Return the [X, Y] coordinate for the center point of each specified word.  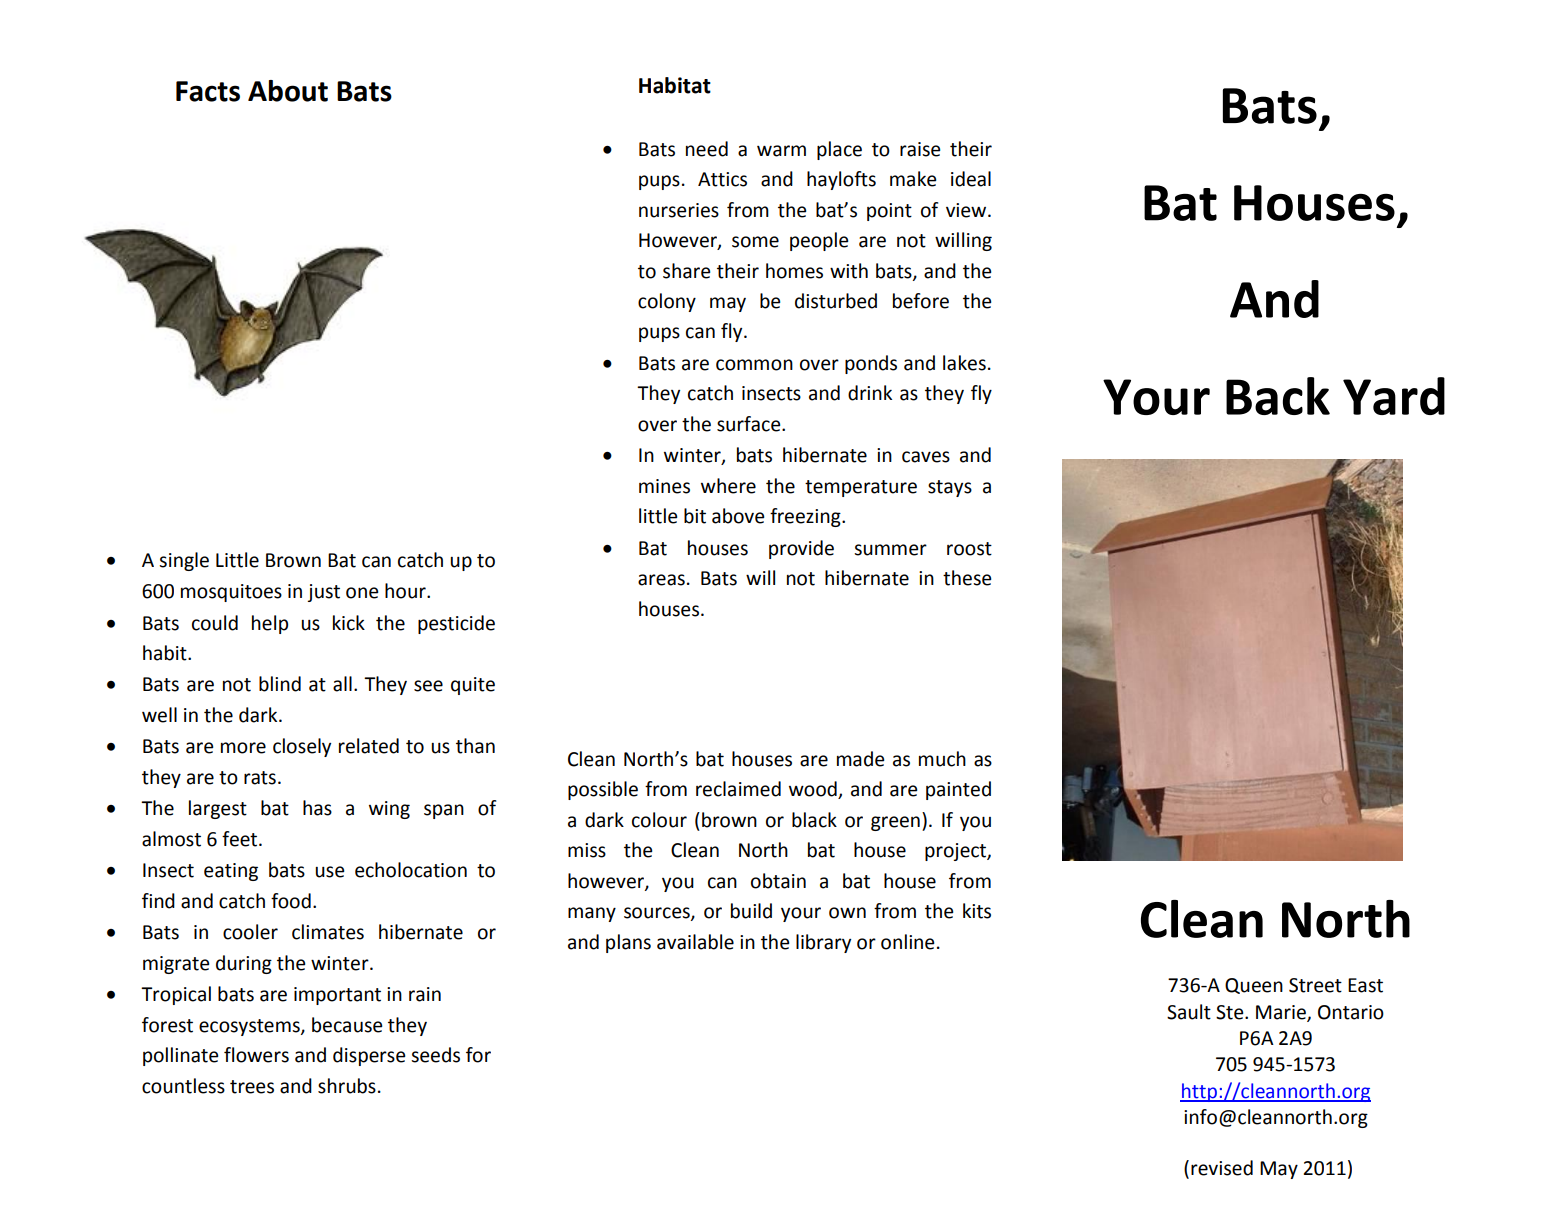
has [317, 808]
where [728, 486]
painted [958, 790]
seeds [435, 1055]
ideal [971, 179]
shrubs [347, 1086]
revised [1222, 1168]
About [288, 91]
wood [814, 790]
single [184, 561]
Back [1278, 396]
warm [781, 151]
